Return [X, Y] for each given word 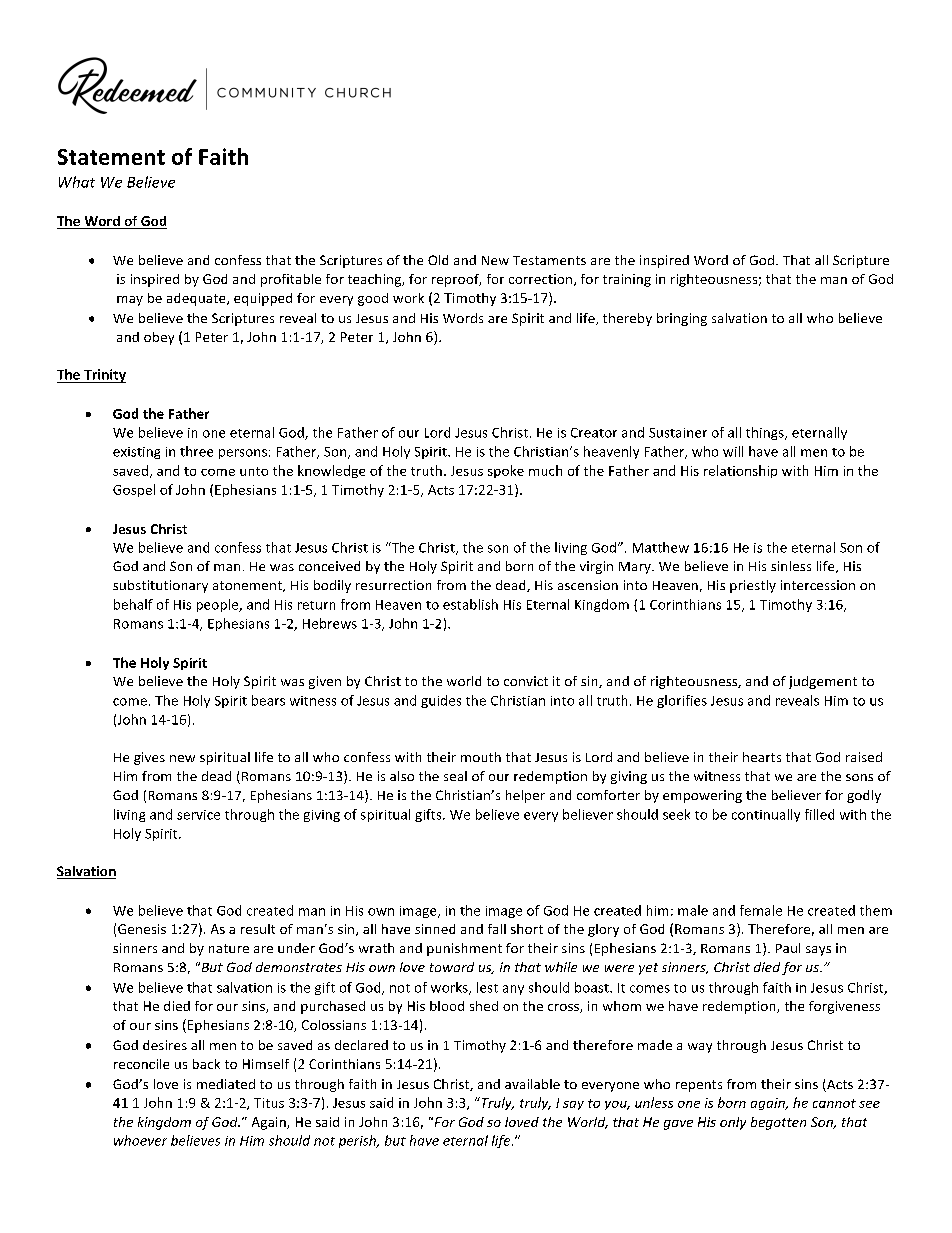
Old [438, 260]
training [627, 280]
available [532, 1084]
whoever [140, 1140]
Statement [111, 157]
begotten [778, 1123]
